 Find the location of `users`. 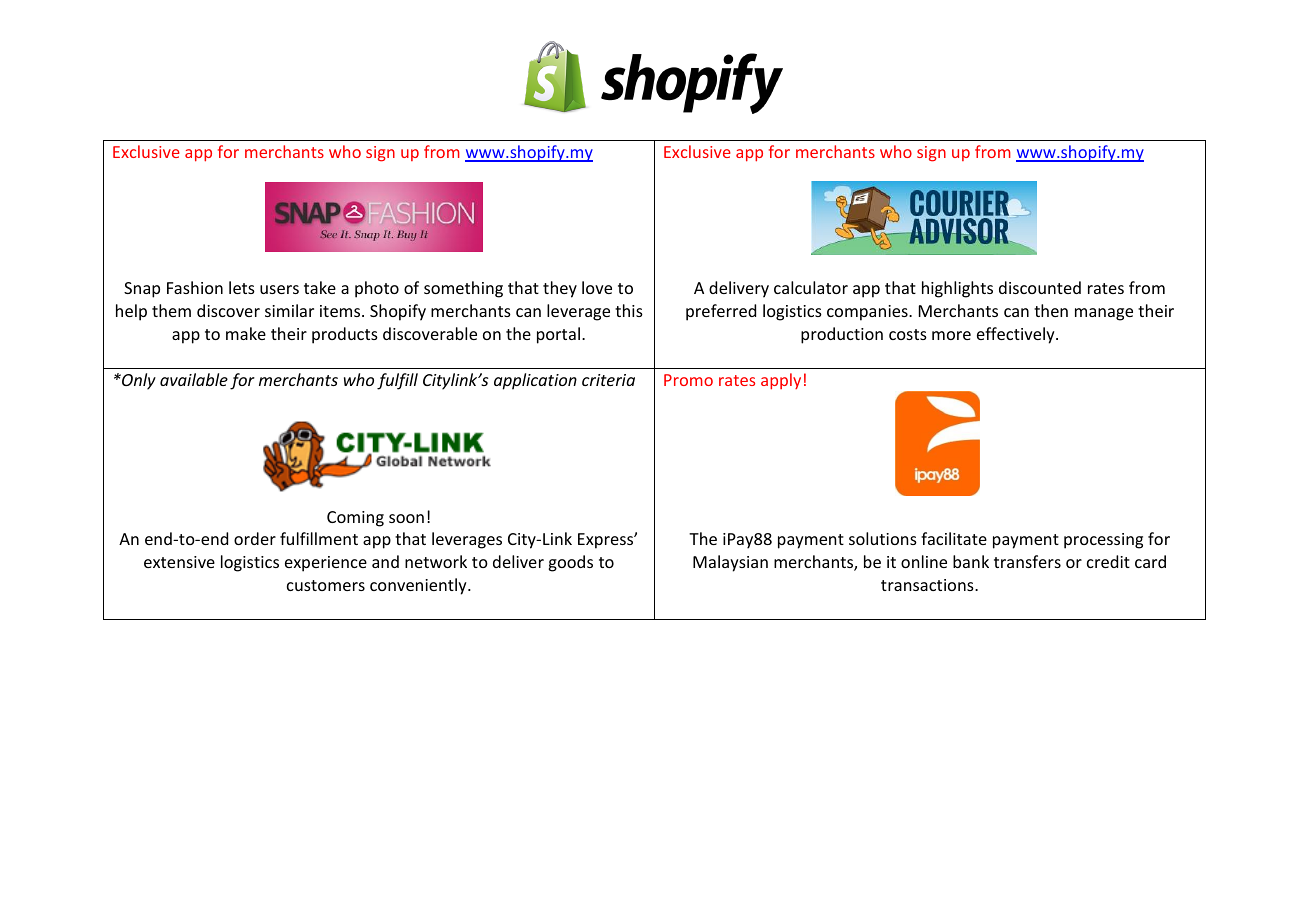

users is located at coordinates (279, 289).
